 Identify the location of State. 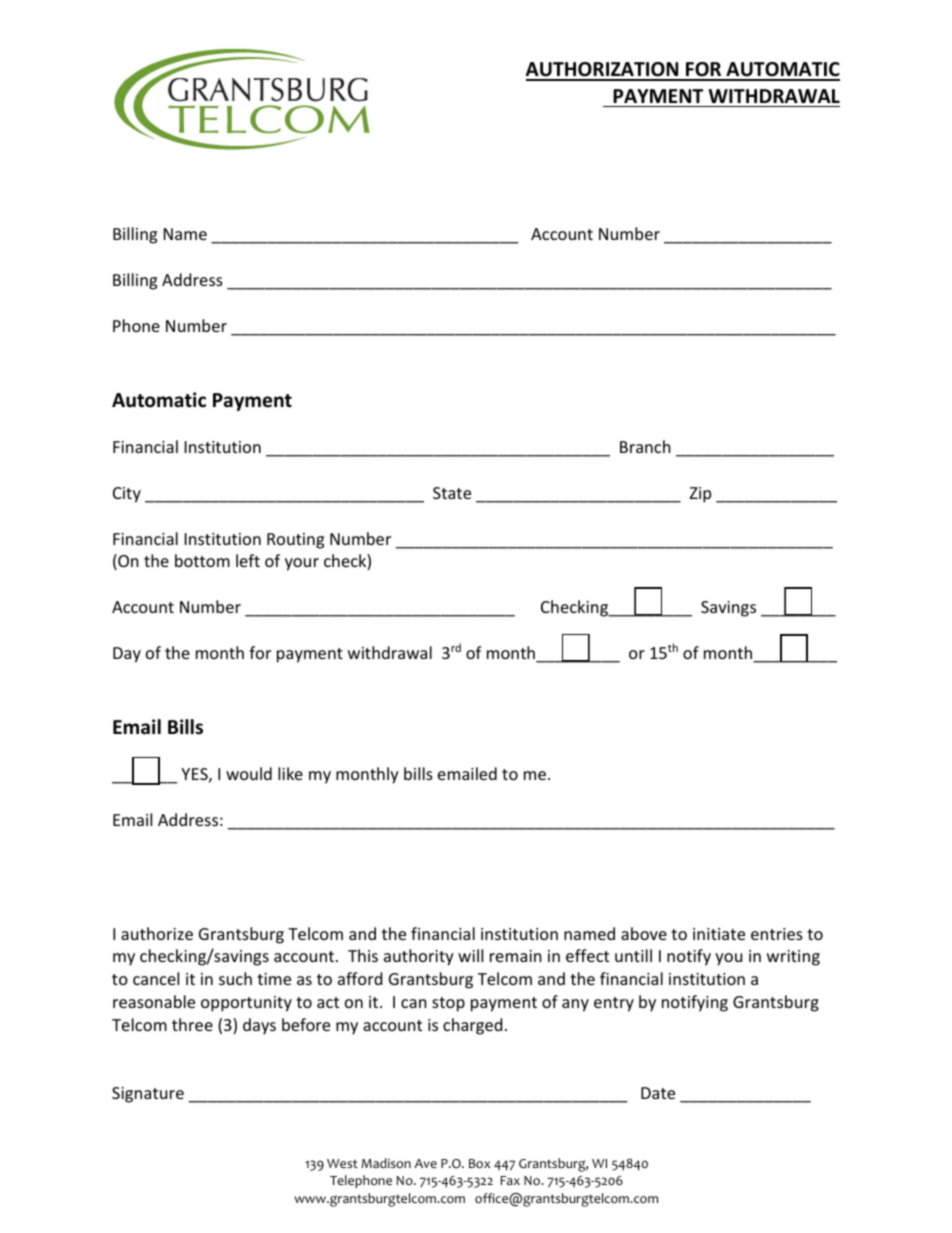
(452, 493).
